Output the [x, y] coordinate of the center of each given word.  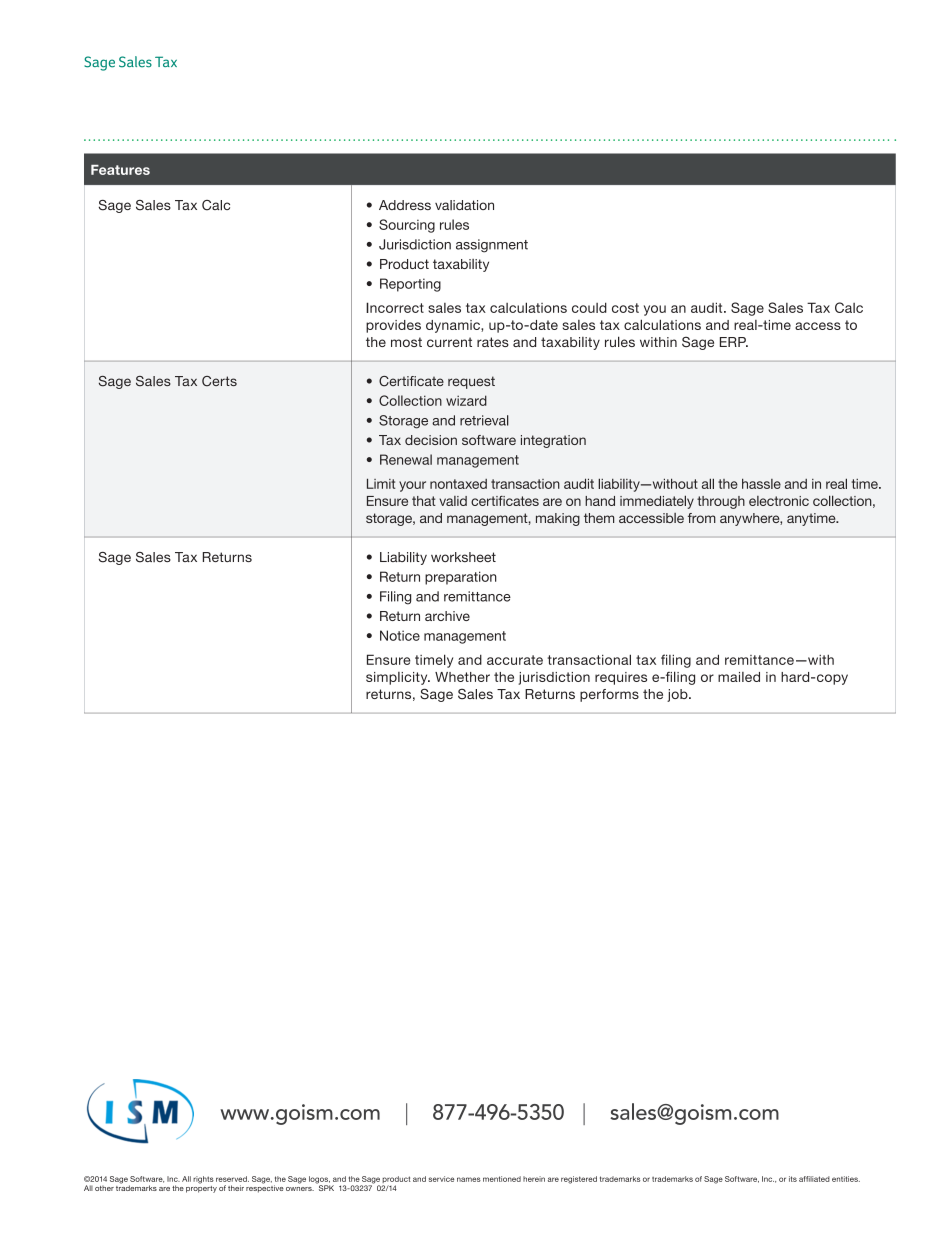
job [678, 695]
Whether [462, 677]
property [201, 1188]
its [793, 1179]
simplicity [398, 678]
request [471, 382]
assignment [492, 246]
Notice [400, 635]
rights [203, 1180]
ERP [734, 342]
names [469, 1179]
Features [120, 170]
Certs [219, 381]
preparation [461, 578]
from [702, 518]
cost [625, 308]
